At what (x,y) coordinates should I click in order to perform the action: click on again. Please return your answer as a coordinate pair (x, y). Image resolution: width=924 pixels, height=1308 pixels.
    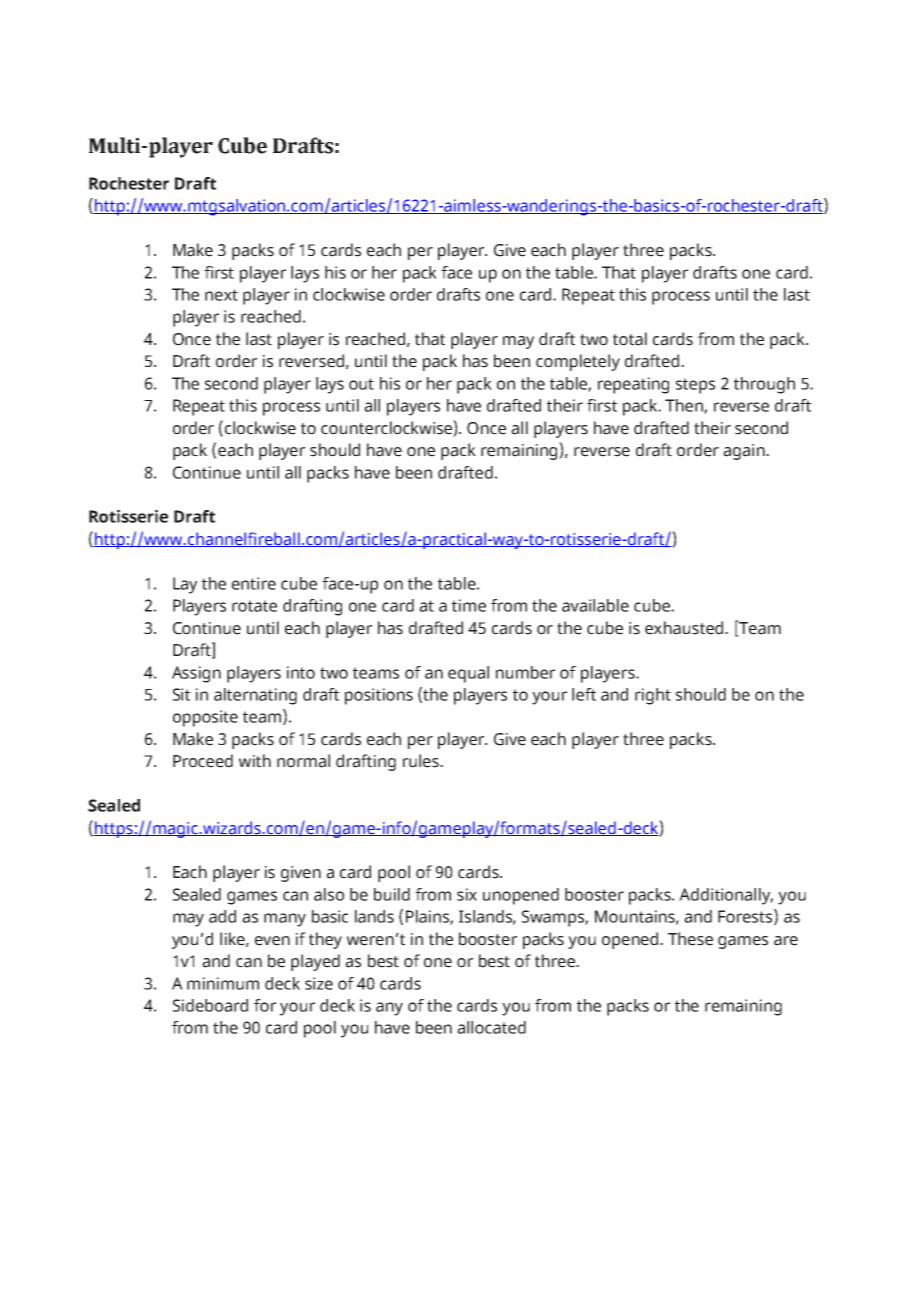
    Looking at the image, I should click on (745, 452).
